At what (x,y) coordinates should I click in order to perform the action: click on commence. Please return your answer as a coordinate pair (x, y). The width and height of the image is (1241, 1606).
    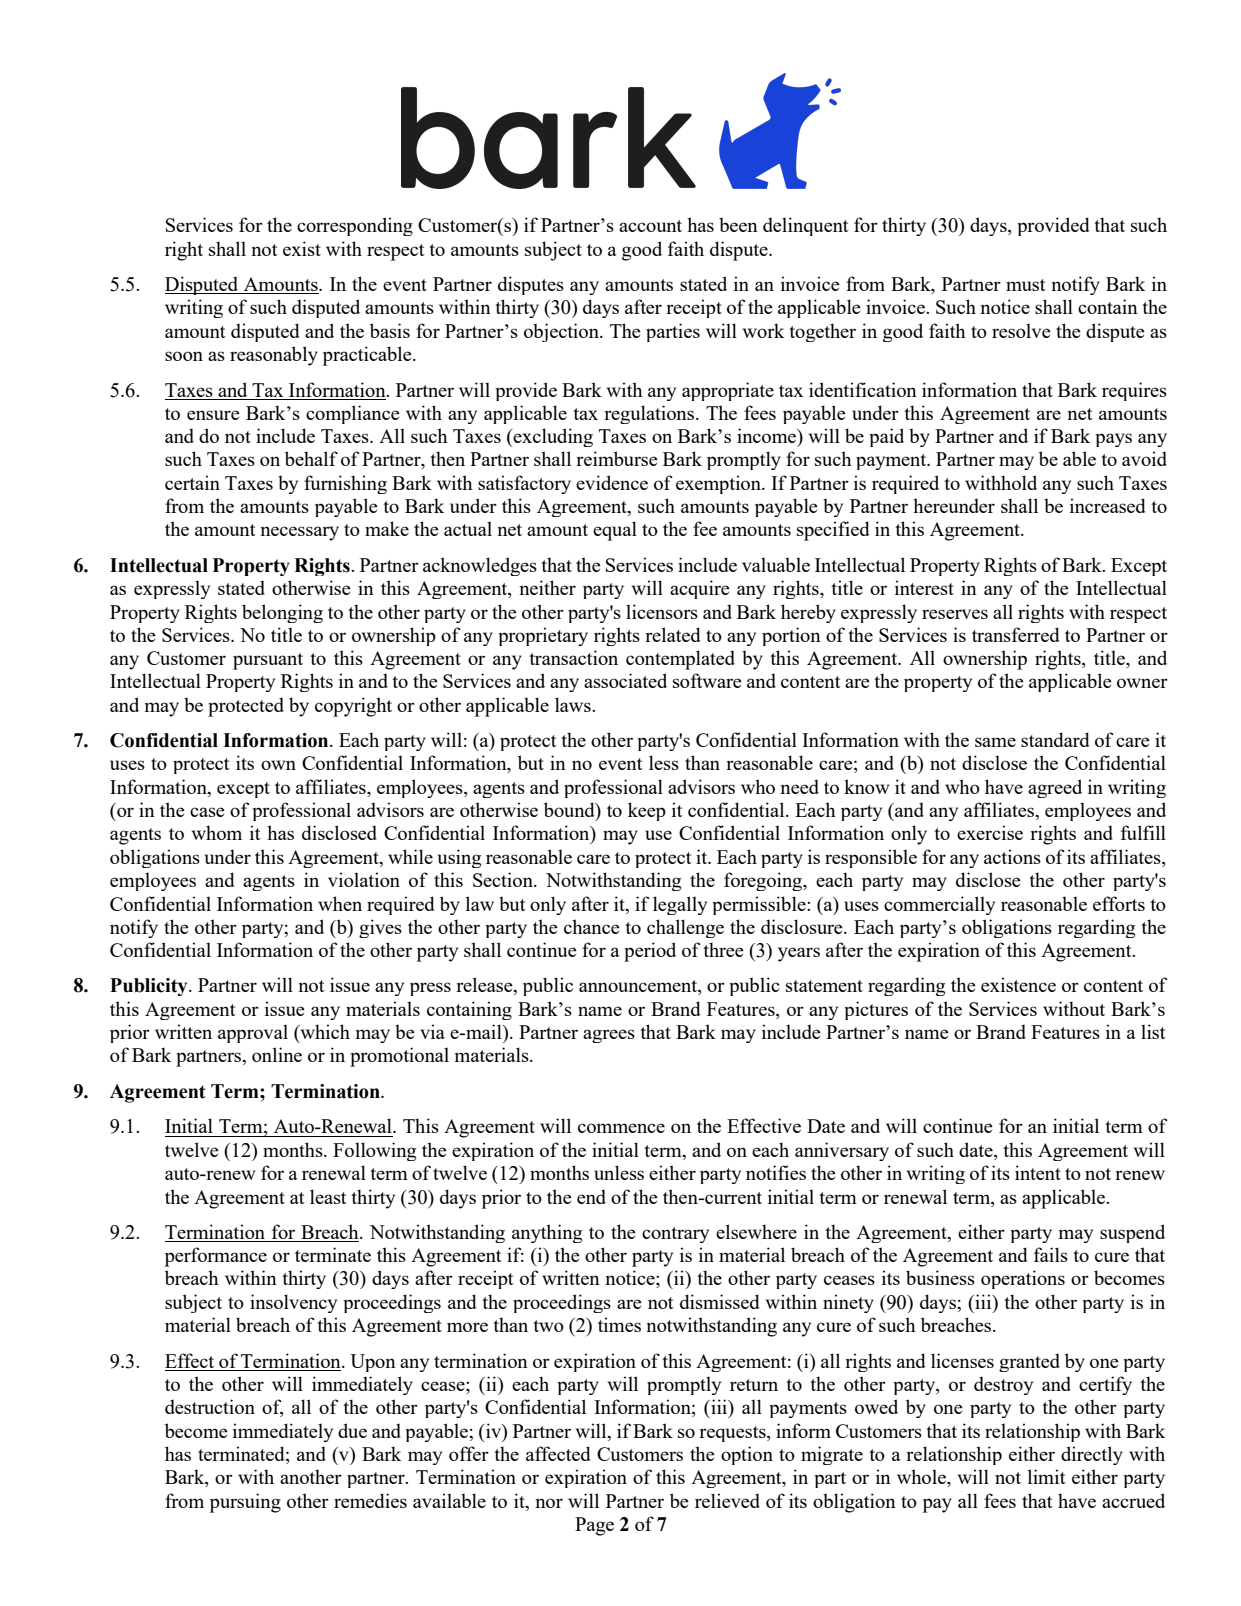
    Looking at the image, I should click on (621, 1128).
